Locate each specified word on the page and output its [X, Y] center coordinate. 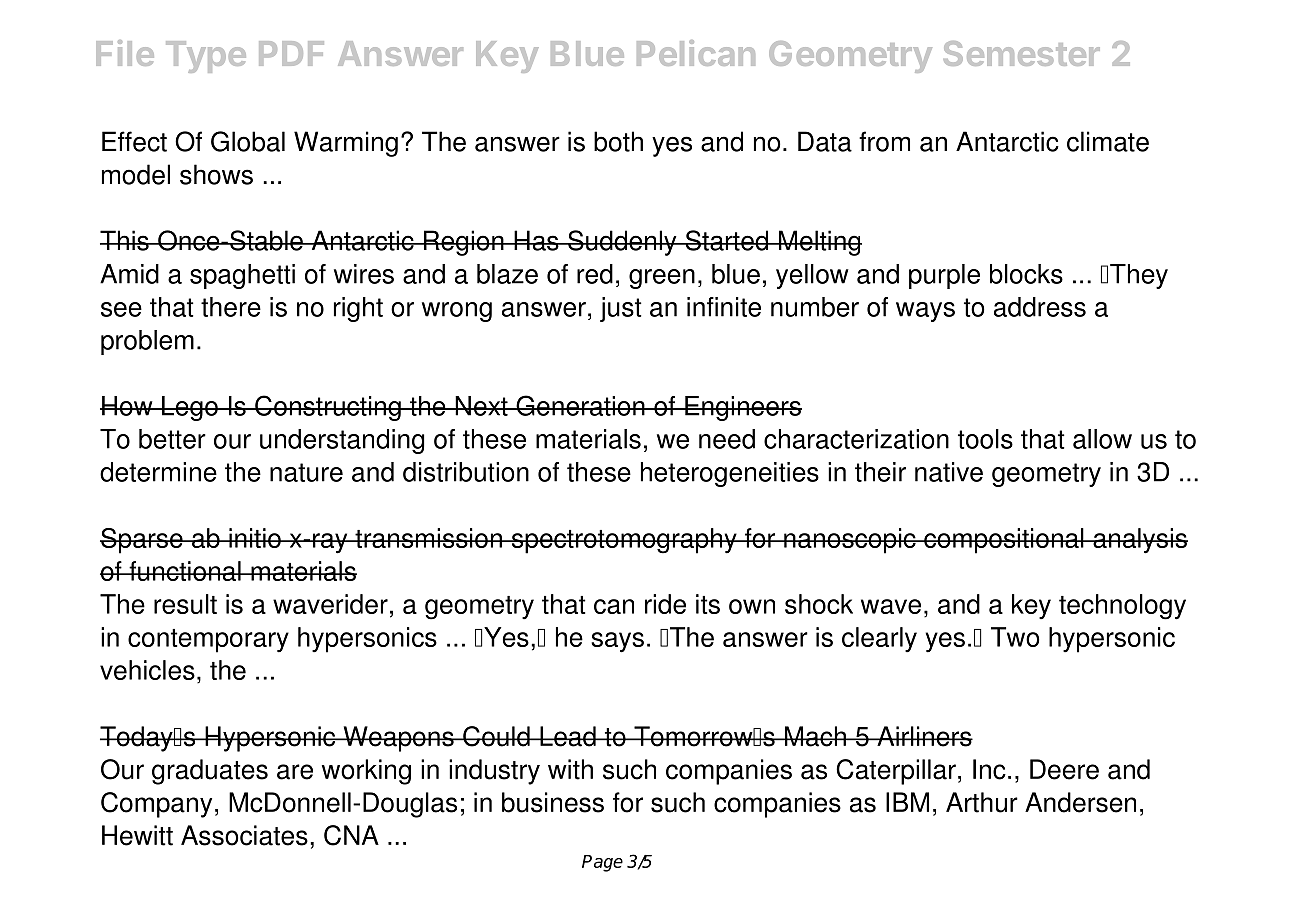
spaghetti [242, 276]
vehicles [147, 670]
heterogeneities [730, 474]
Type [206, 57]
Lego [190, 408]
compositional [1004, 541]
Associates [244, 835]
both [618, 141]
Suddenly [622, 243]
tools [985, 439]
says [617, 642]
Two [1015, 637]
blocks [1026, 274]
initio [255, 538]
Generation [580, 405]
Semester [1021, 53]
